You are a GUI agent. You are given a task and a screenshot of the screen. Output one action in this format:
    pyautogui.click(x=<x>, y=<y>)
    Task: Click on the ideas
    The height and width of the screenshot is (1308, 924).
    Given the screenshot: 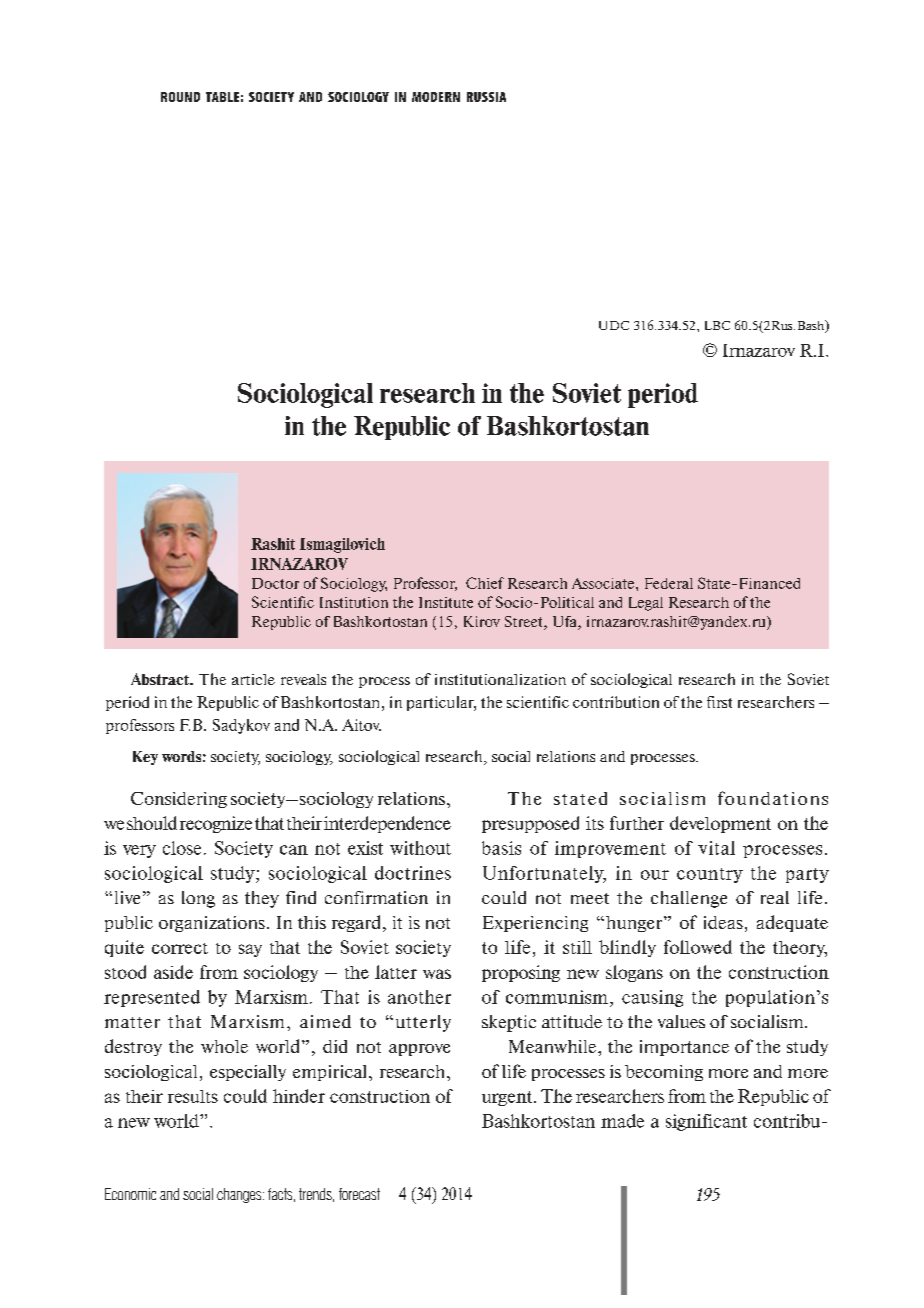 What is the action you would take?
    pyautogui.click(x=723, y=922)
